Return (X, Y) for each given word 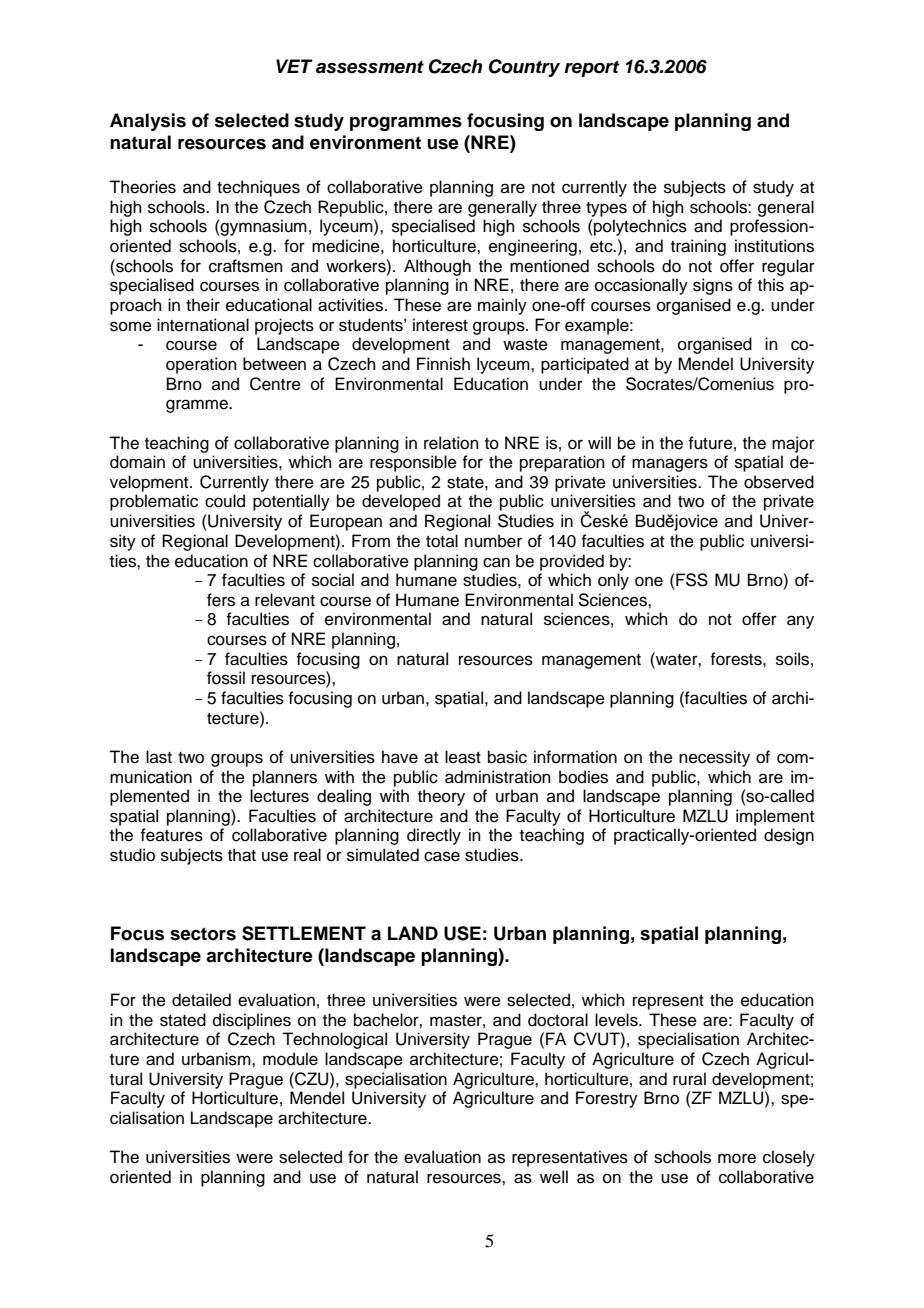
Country (524, 68)
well (554, 1177)
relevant (285, 600)
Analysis (148, 122)
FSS (691, 580)
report (592, 69)
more (737, 1158)
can (496, 562)
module (290, 1059)
